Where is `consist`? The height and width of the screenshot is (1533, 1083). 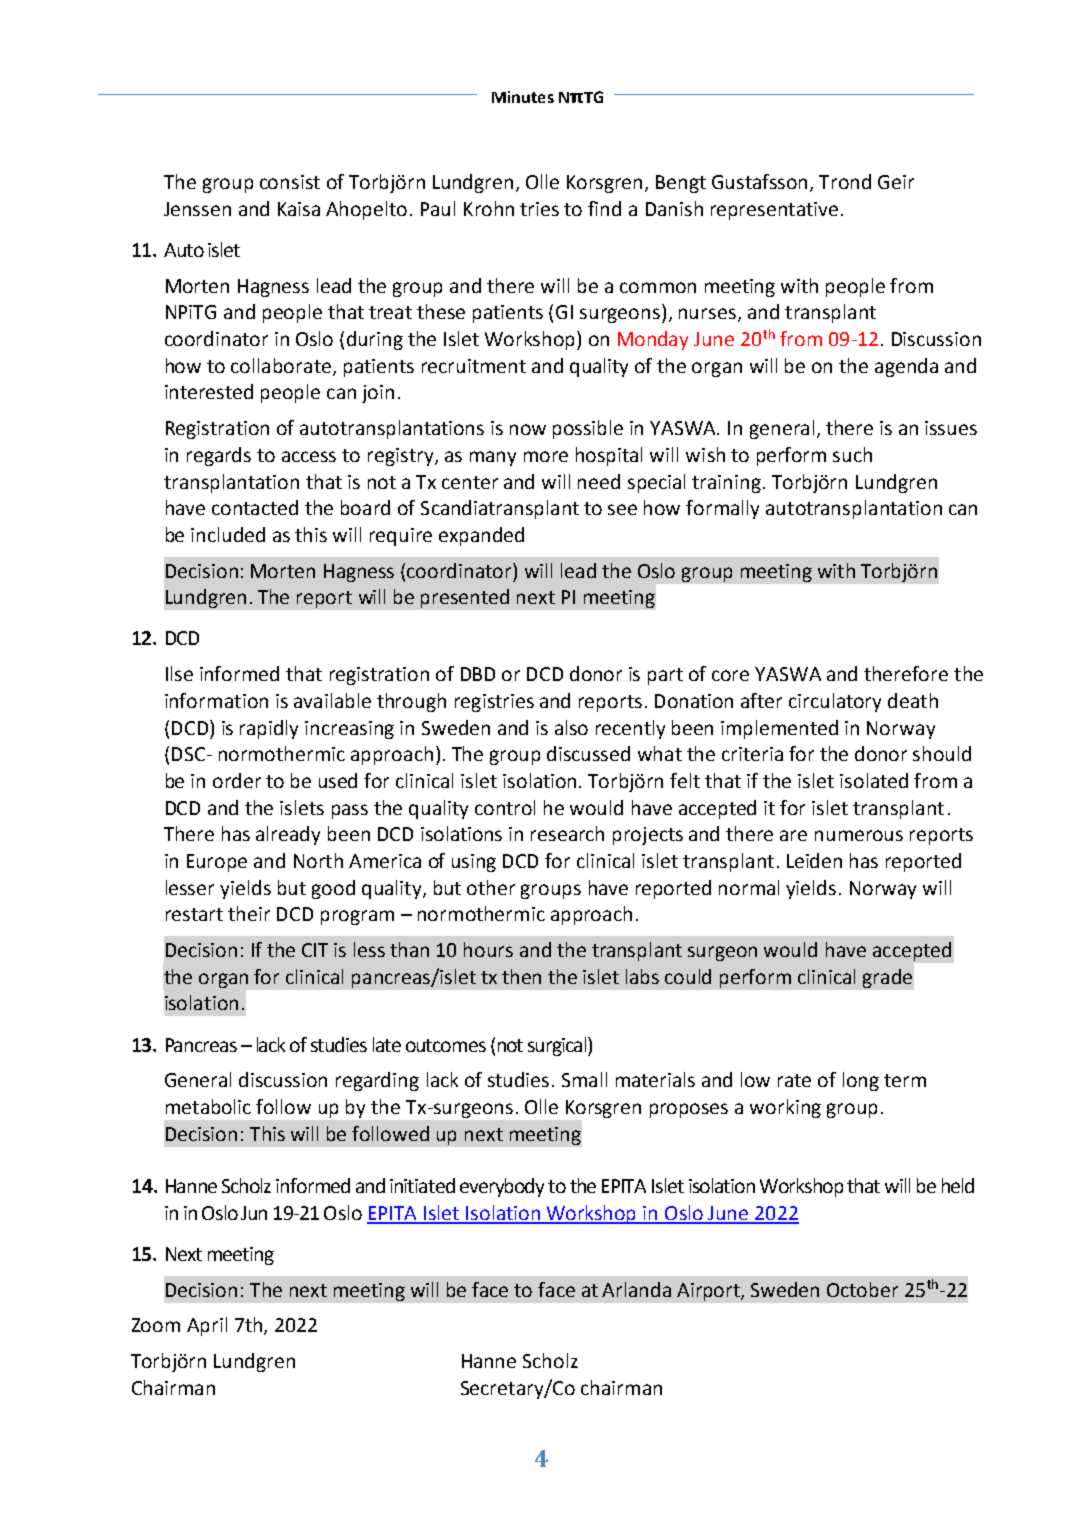
consist is located at coordinates (290, 182).
